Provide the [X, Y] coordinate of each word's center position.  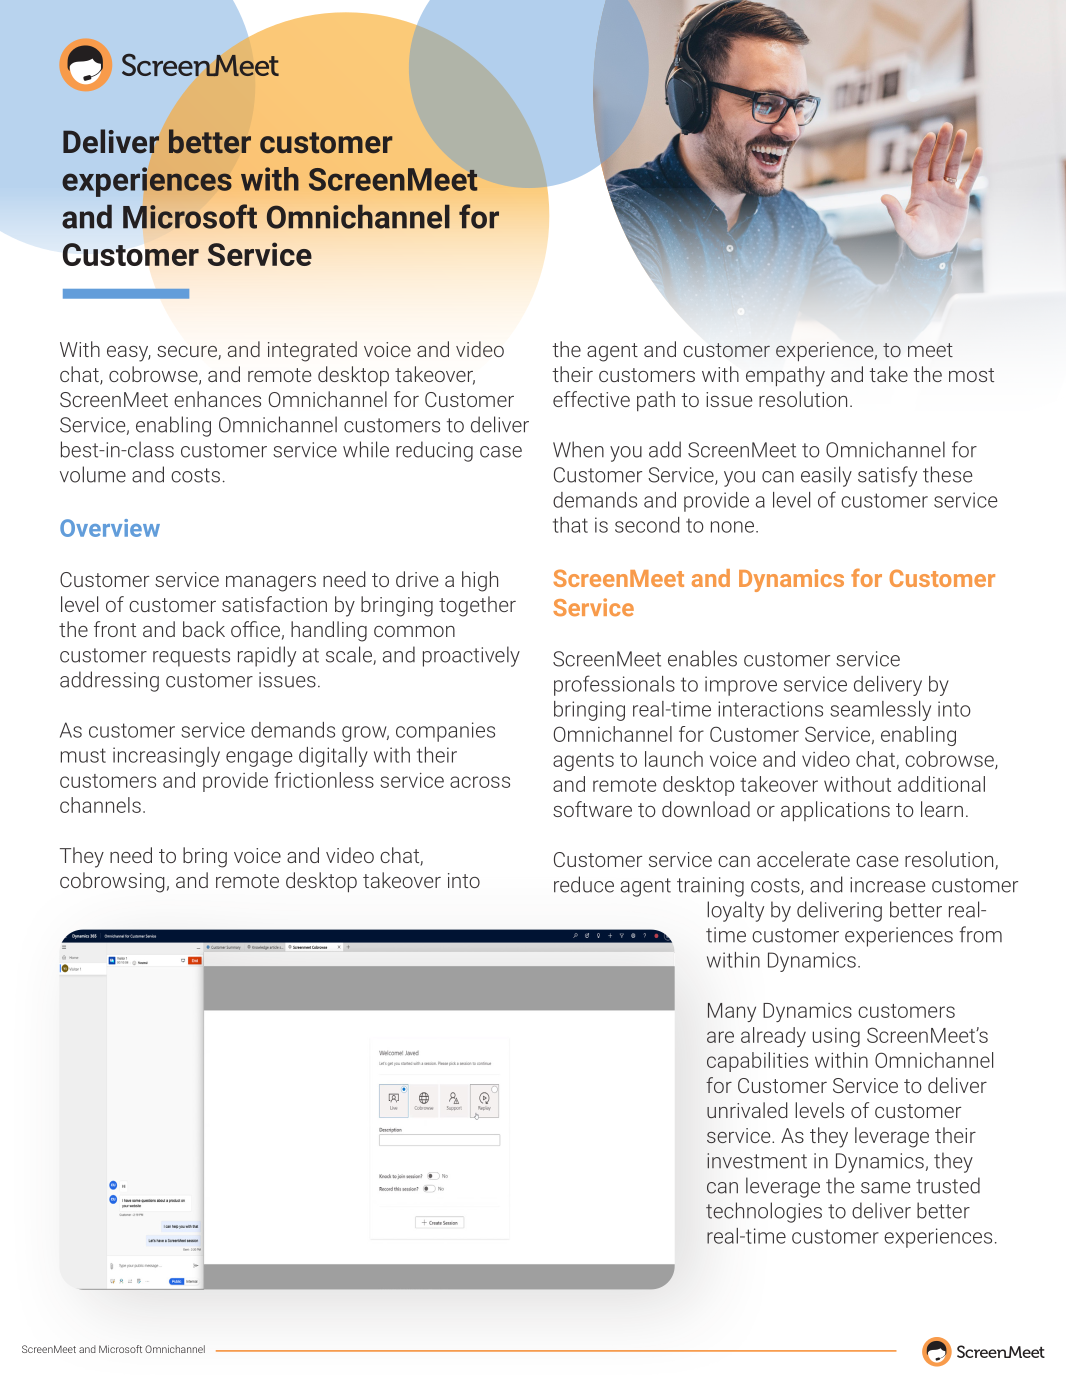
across [480, 782]
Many [732, 1012]
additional [941, 784]
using [836, 1037]
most [971, 375]
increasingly [166, 757]
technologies [764, 1212]
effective [591, 399]
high [480, 581]
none [732, 527]
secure [188, 353]
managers [271, 584]
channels [100, 805]
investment [757, 1161]
